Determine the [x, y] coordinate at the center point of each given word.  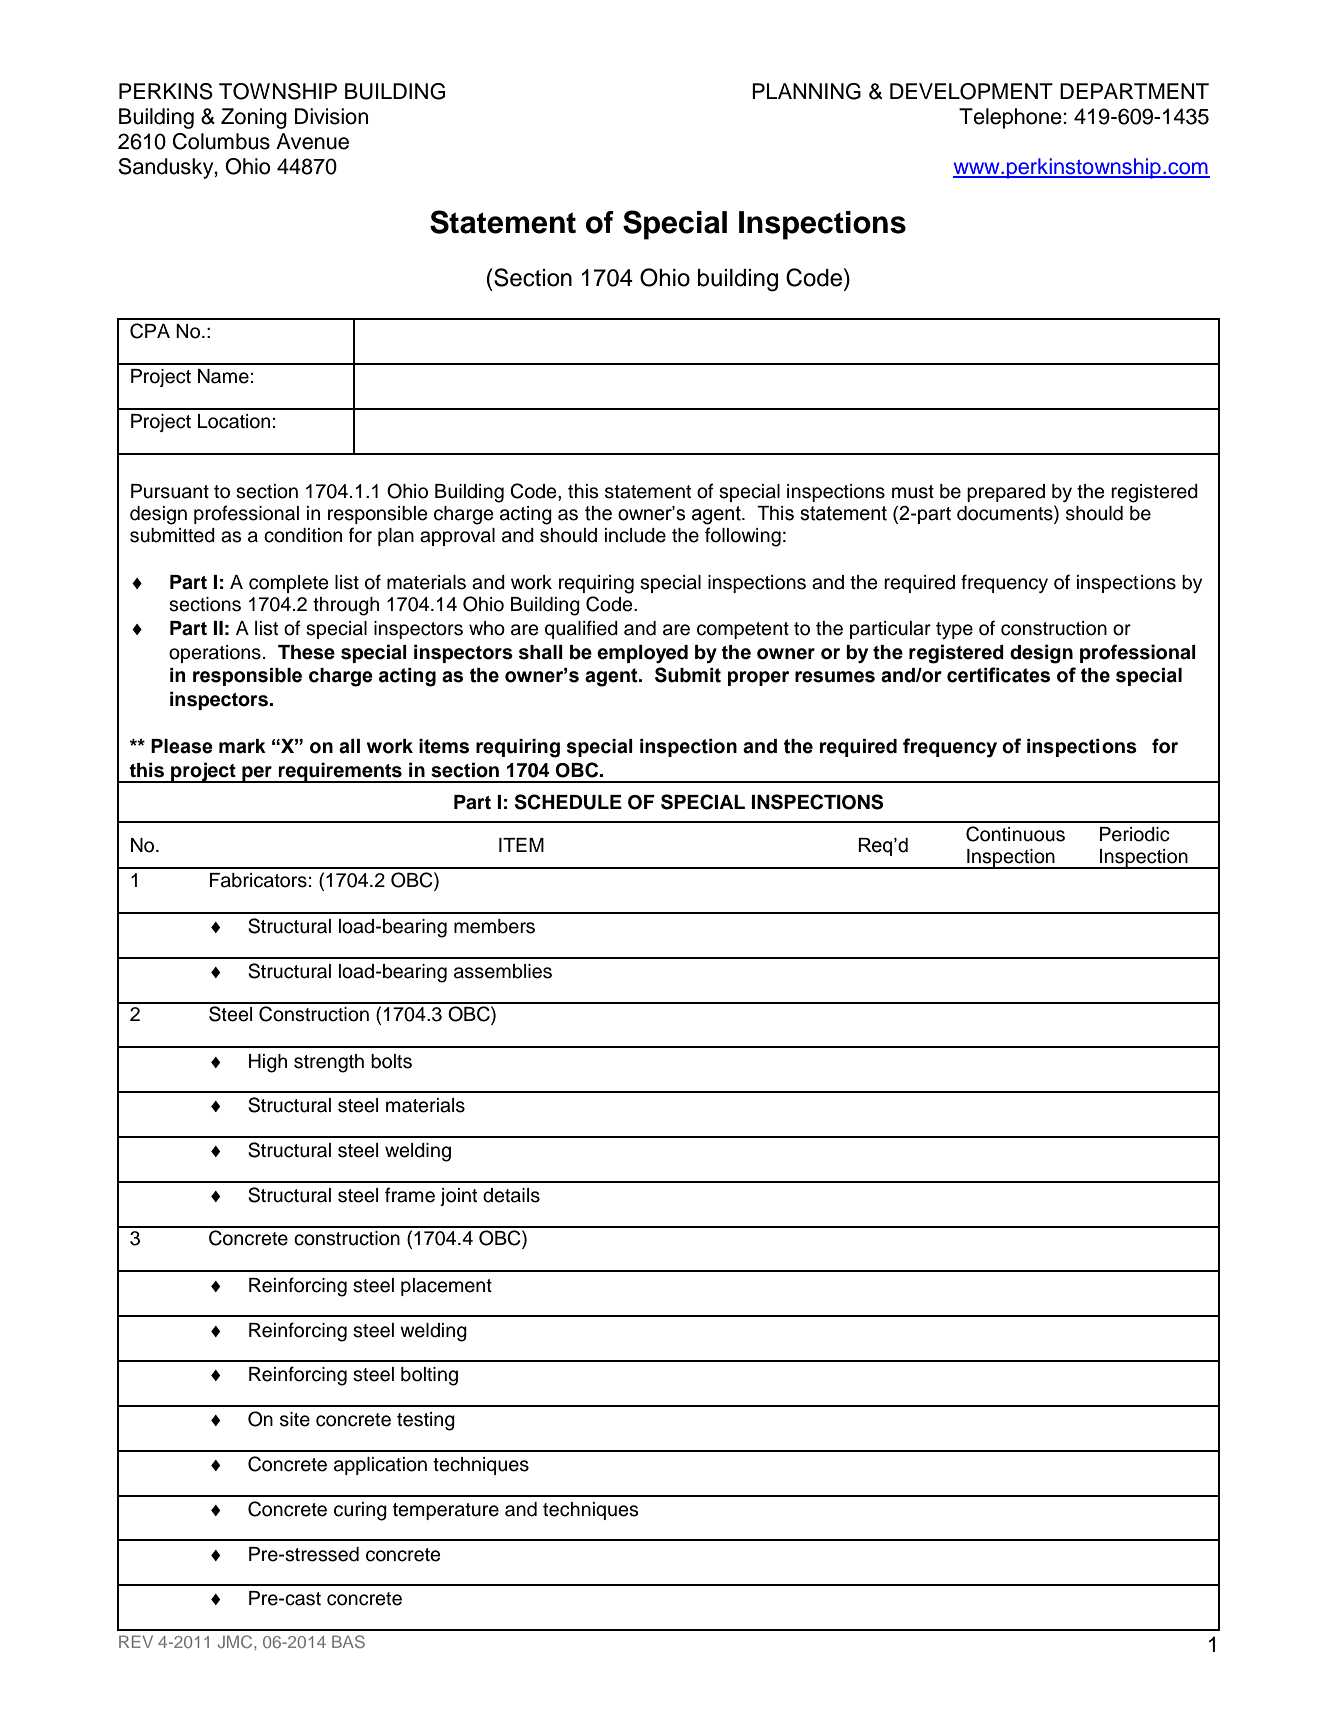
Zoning [254, 118]
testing [426, 1421]
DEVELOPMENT [971, 91]
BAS [348, 1641]
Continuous [1015, 834]
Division [331, 116]
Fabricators [258, 880]
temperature [446, 1511]
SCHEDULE [568, 802]
